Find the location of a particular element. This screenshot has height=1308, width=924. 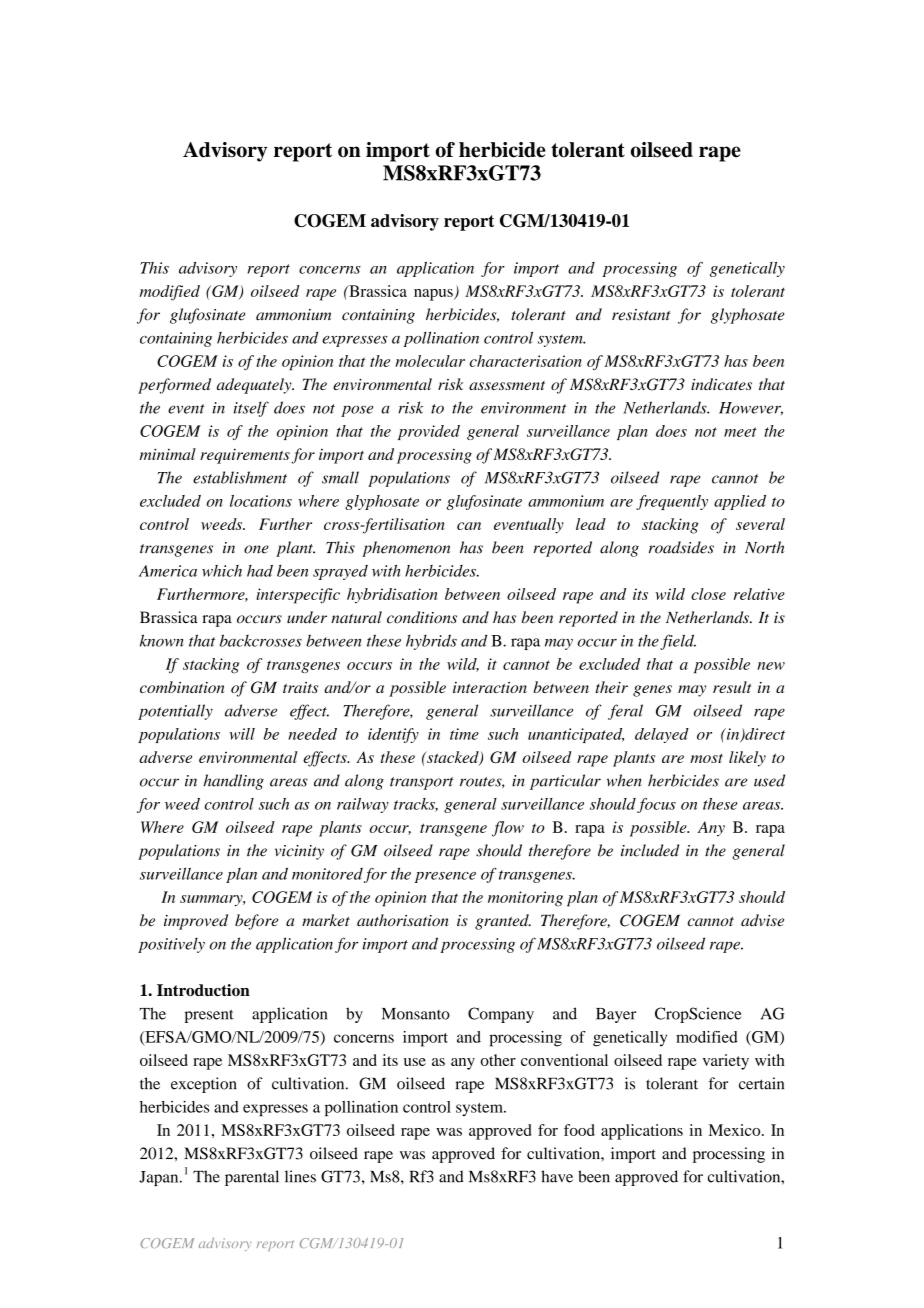

napus is located at coordinates (434, 295).
